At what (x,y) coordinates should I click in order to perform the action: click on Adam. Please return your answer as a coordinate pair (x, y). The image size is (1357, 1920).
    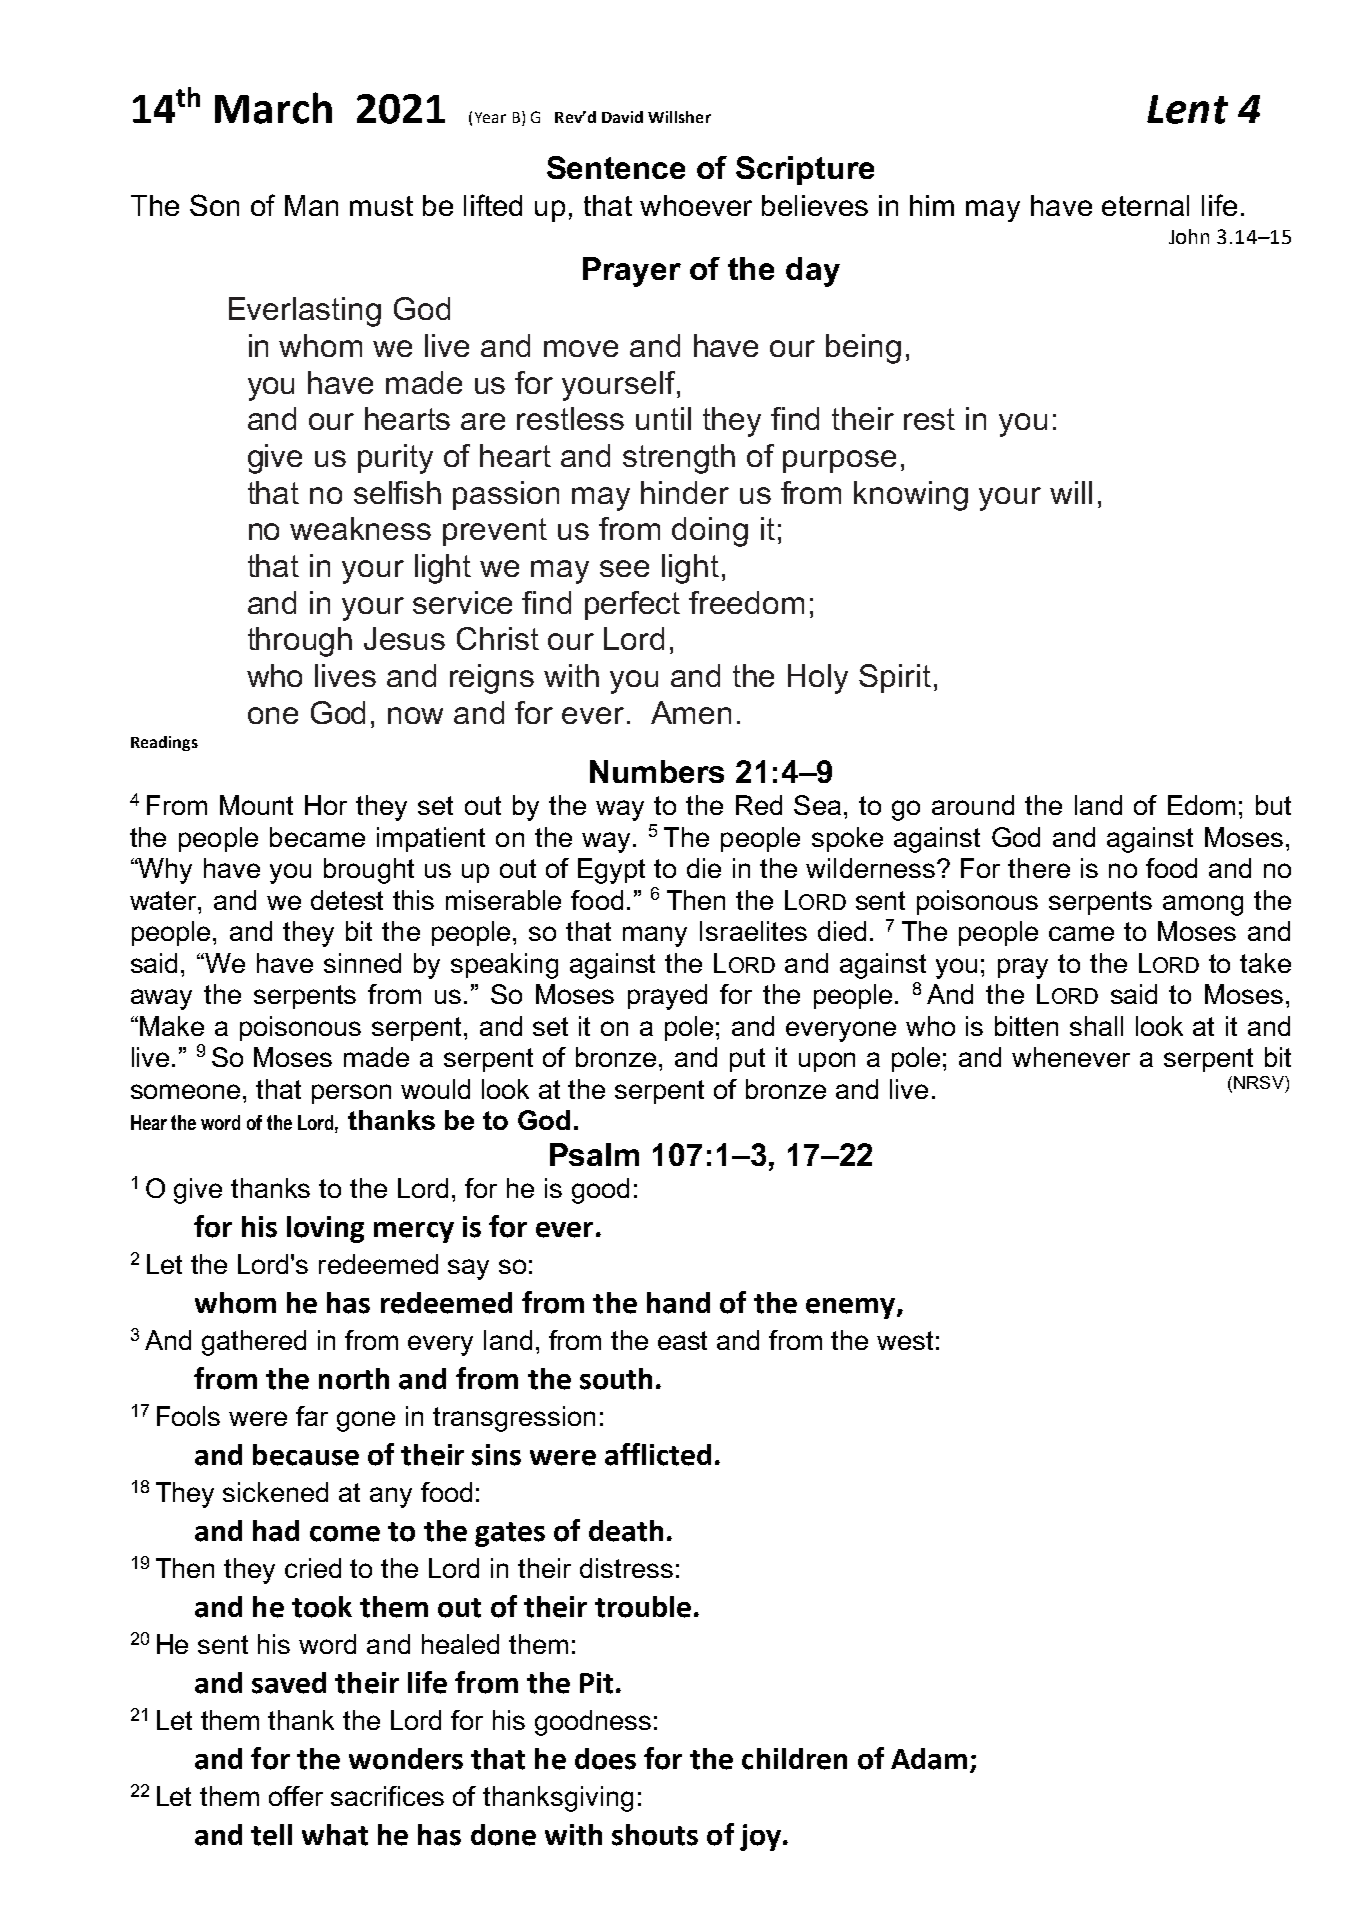
    Looking at the image, I should click on (929, 1759).
